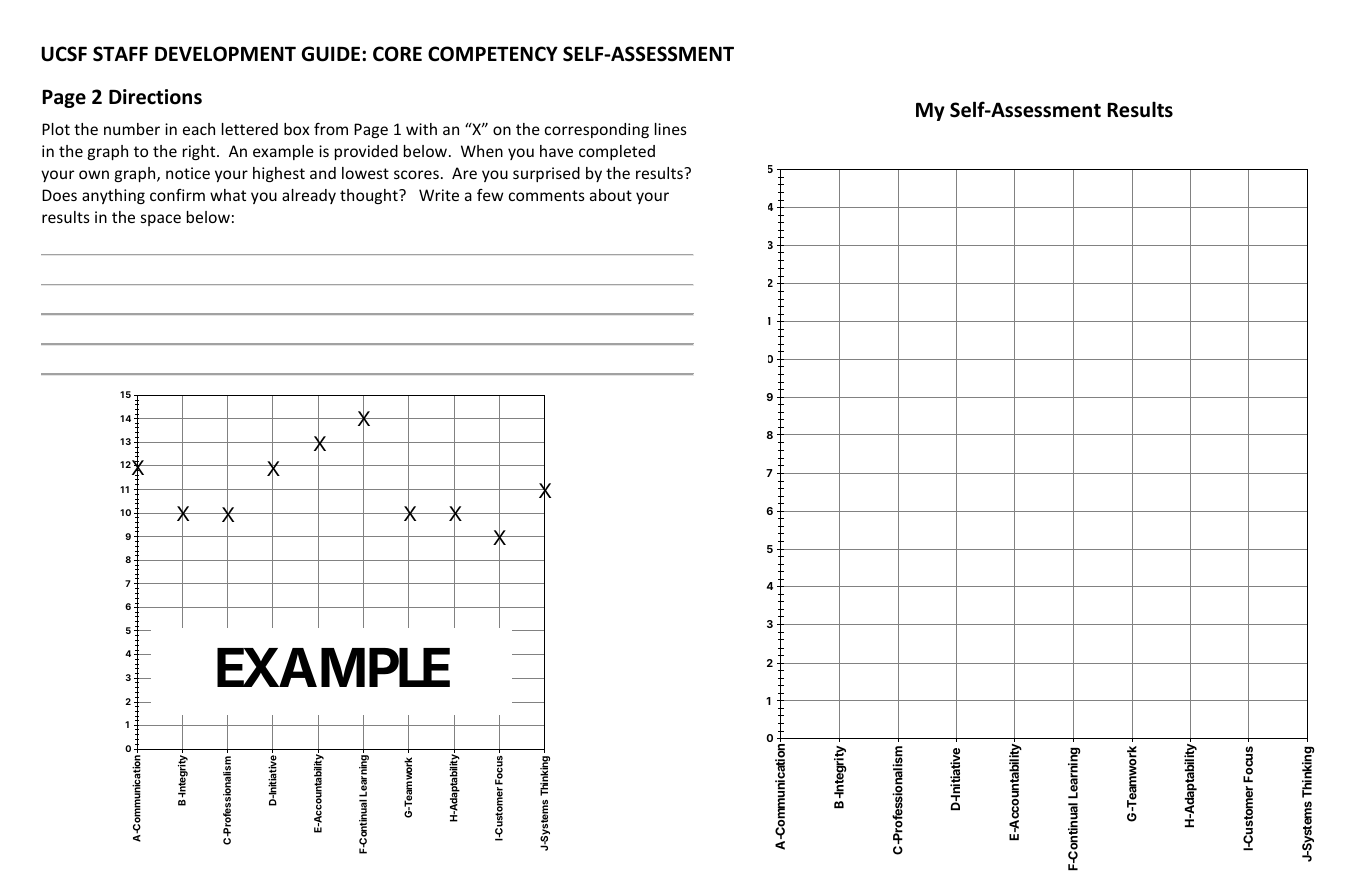 The height and width of the page is (887, 1372). I want to click on STAFF, so click(120, 54).
